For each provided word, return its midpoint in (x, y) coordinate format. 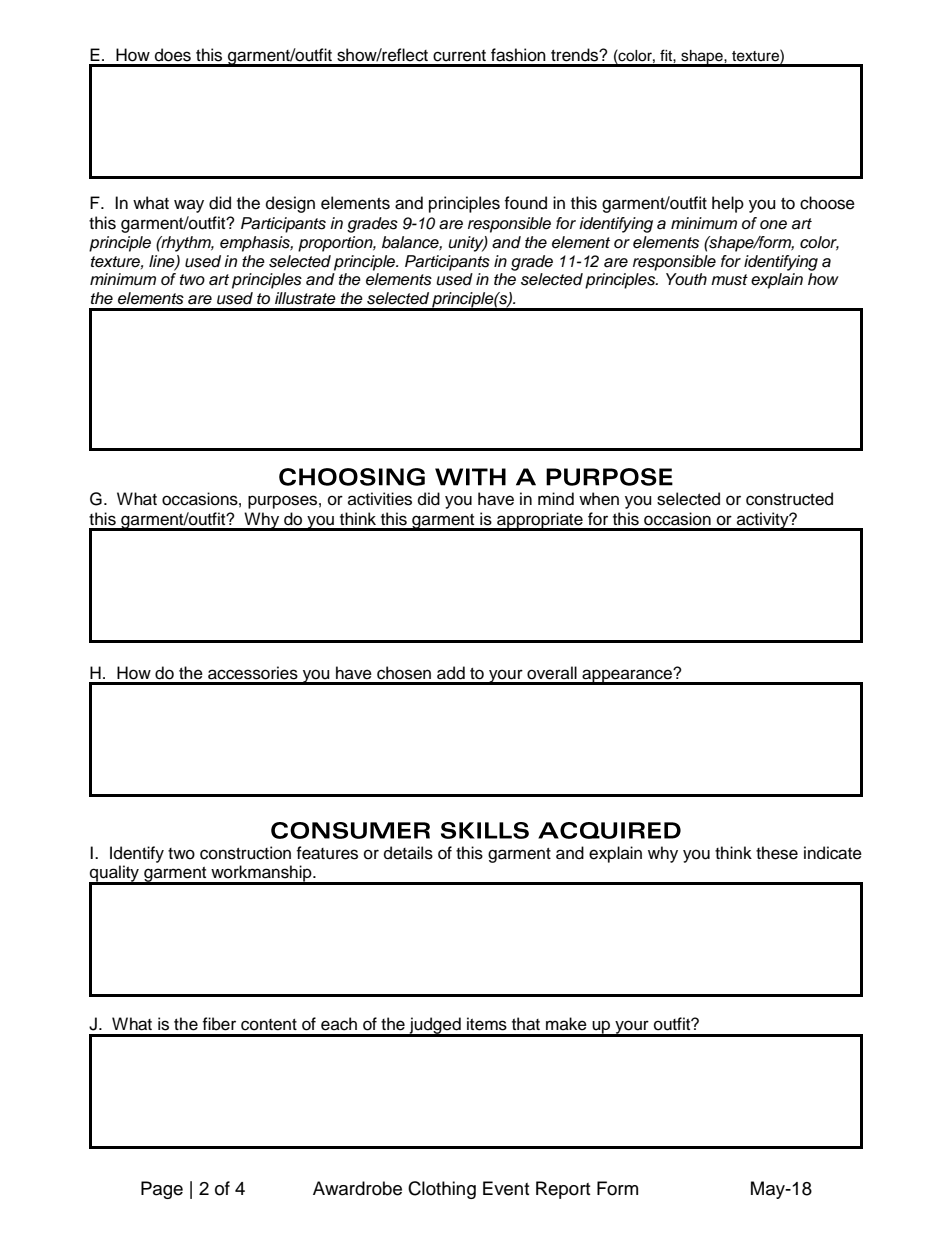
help (728, 204)
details (408, 853)
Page (162, 1190)
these (777, 853)
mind (556, 499)
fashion (518, 55)
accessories (253, 673)
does (173, 55)
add (451, 673)
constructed (789, 499)
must (729, 280)
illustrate (305, 298)
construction (245, 853)
